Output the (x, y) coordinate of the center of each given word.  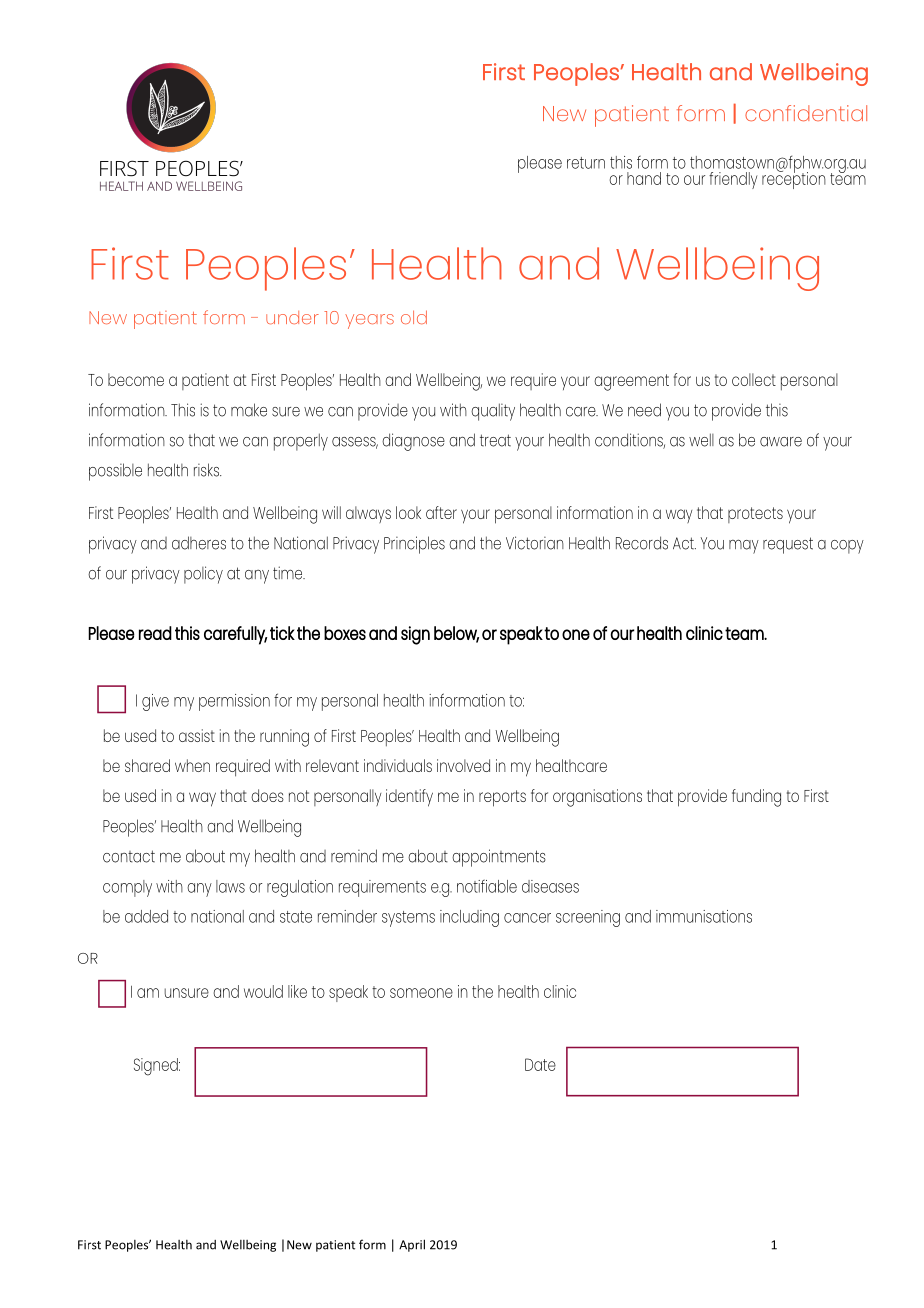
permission (234, 702)
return (586, 163)
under (292, 317)
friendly (733, 180)
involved (463, 765)
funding (756, 798)
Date (540, 1064)
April (412, 1245)
